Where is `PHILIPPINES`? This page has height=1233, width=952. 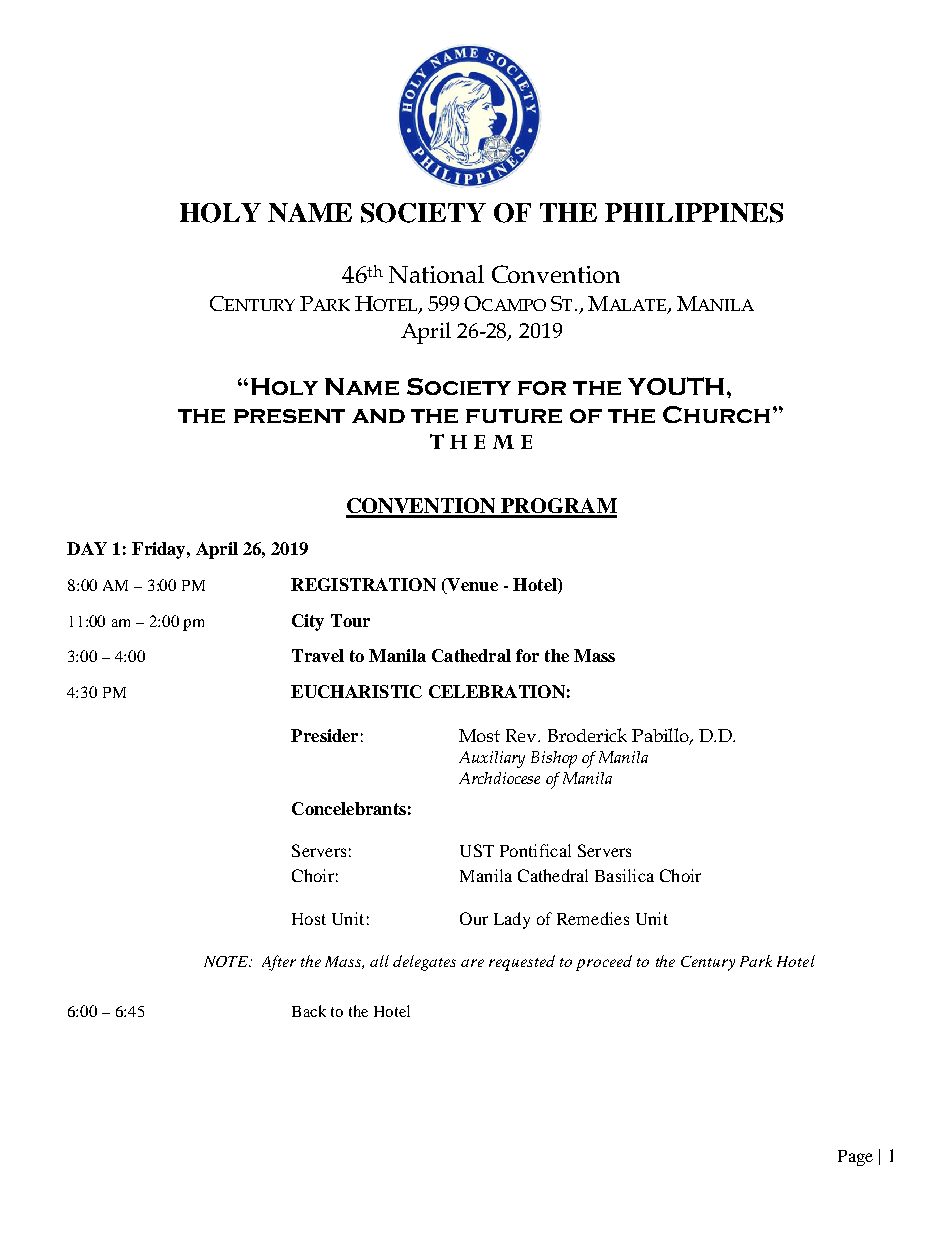 PHILIPPINES is located at coordinates (694, 213).
